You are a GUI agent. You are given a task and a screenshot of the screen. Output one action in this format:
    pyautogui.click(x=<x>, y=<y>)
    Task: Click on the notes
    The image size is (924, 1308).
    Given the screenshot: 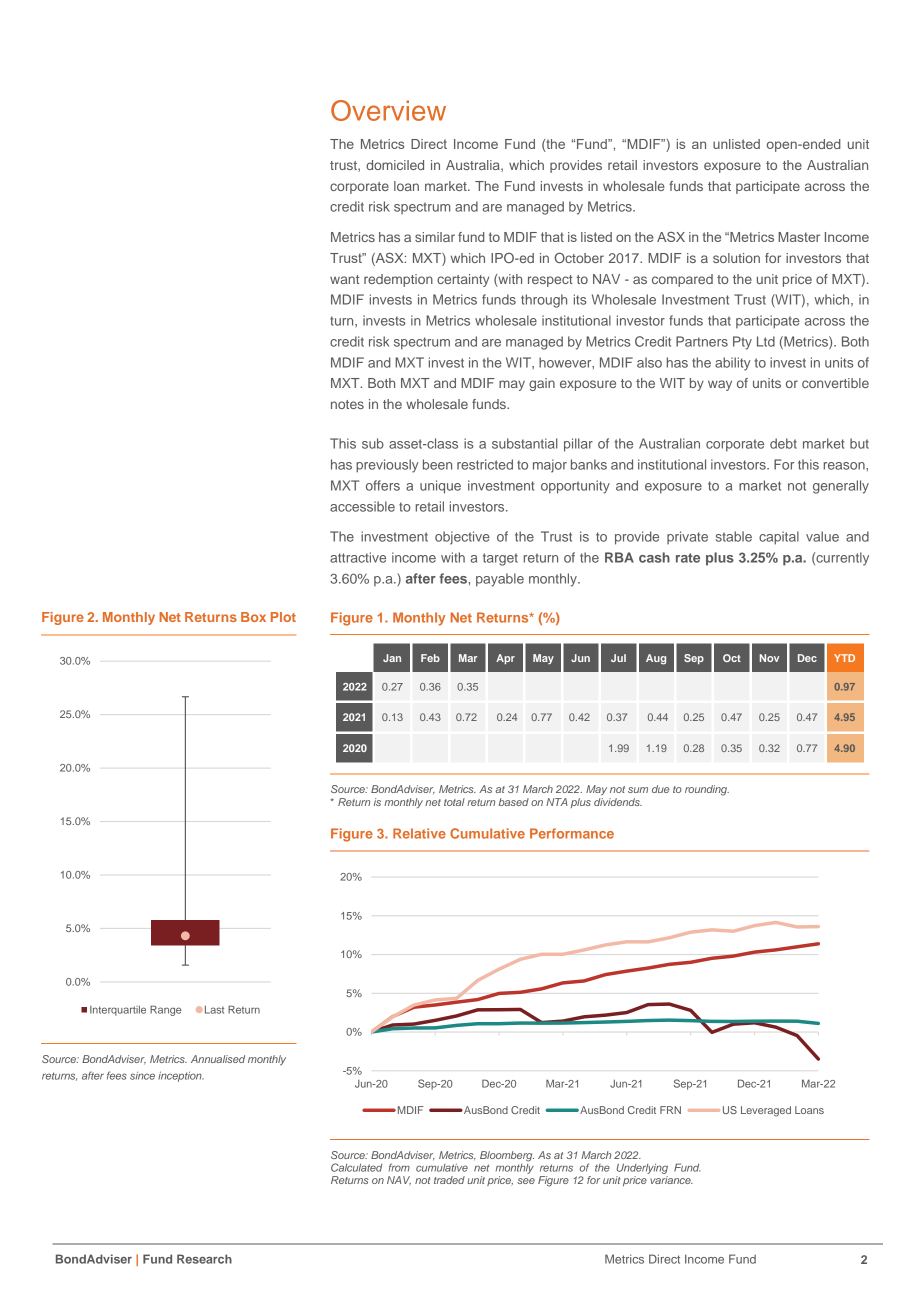 What is the action you would take?
    pyautogui.click(x=347, y=404)
